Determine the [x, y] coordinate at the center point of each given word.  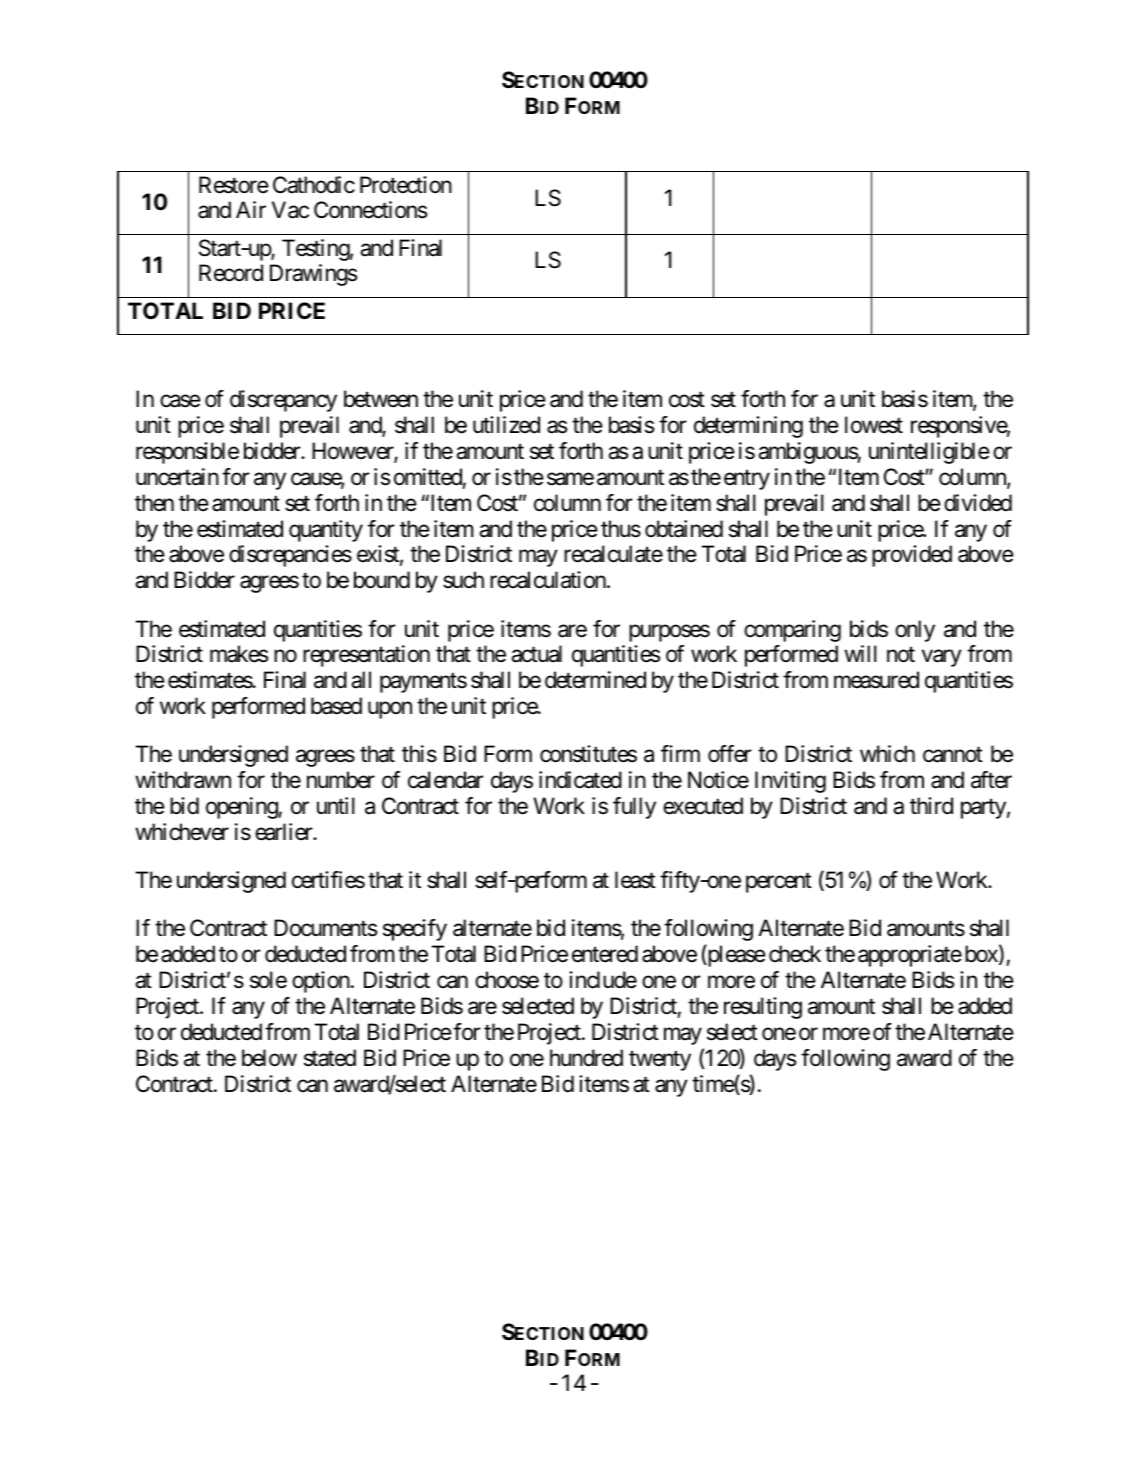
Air [251, 209]
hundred [586, 1058]
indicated [580, 780]
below [269, 1058]
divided [978, 503]
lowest [874, 425]
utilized [506, 425]
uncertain [177, 477]
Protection [406, 185]
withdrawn [183, 780]
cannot [953, 755]
